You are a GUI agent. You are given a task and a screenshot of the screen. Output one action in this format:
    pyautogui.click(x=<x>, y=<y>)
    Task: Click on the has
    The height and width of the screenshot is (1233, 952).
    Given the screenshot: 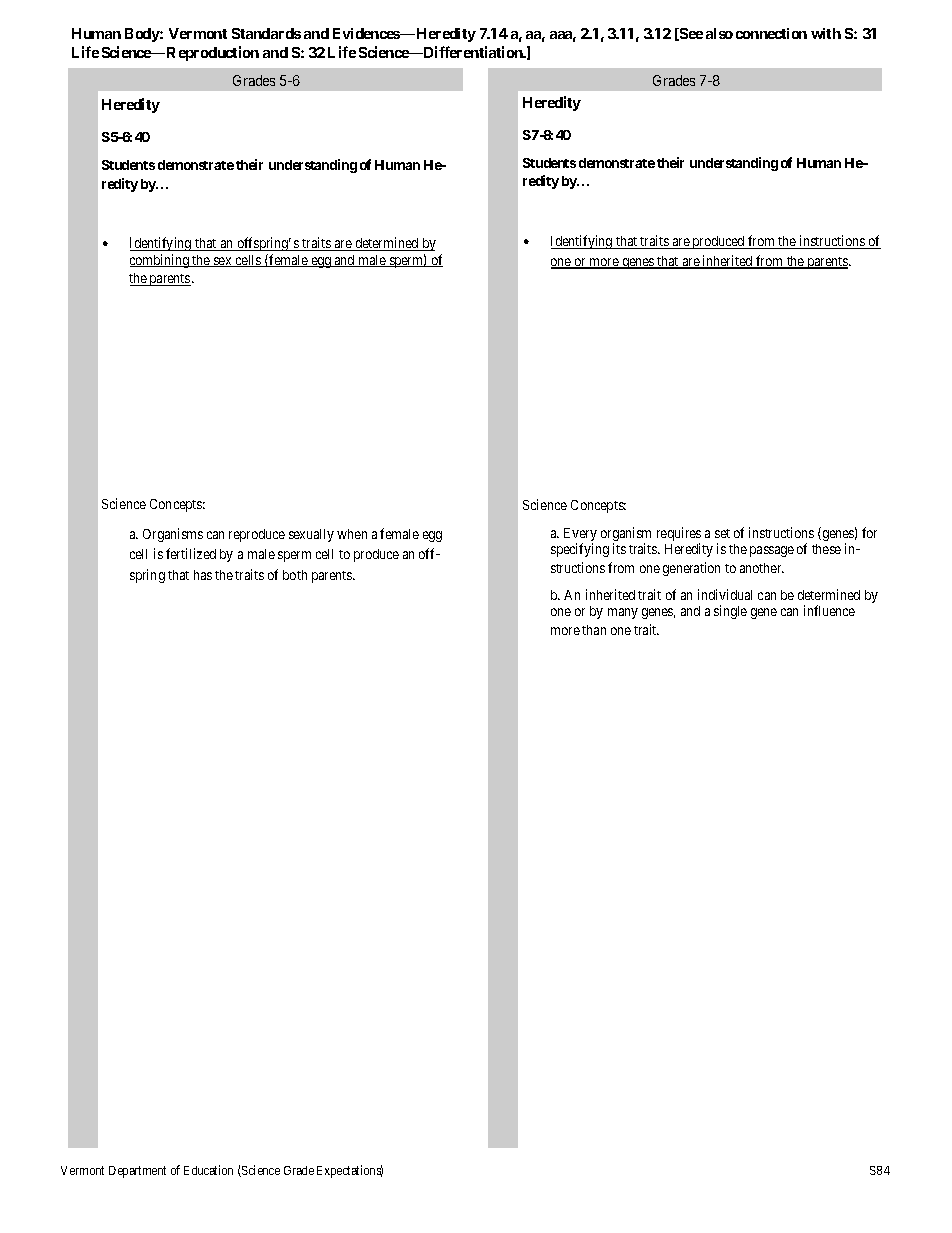 What is the action you would take?
    pyautogui.click(x=203, y=575)
